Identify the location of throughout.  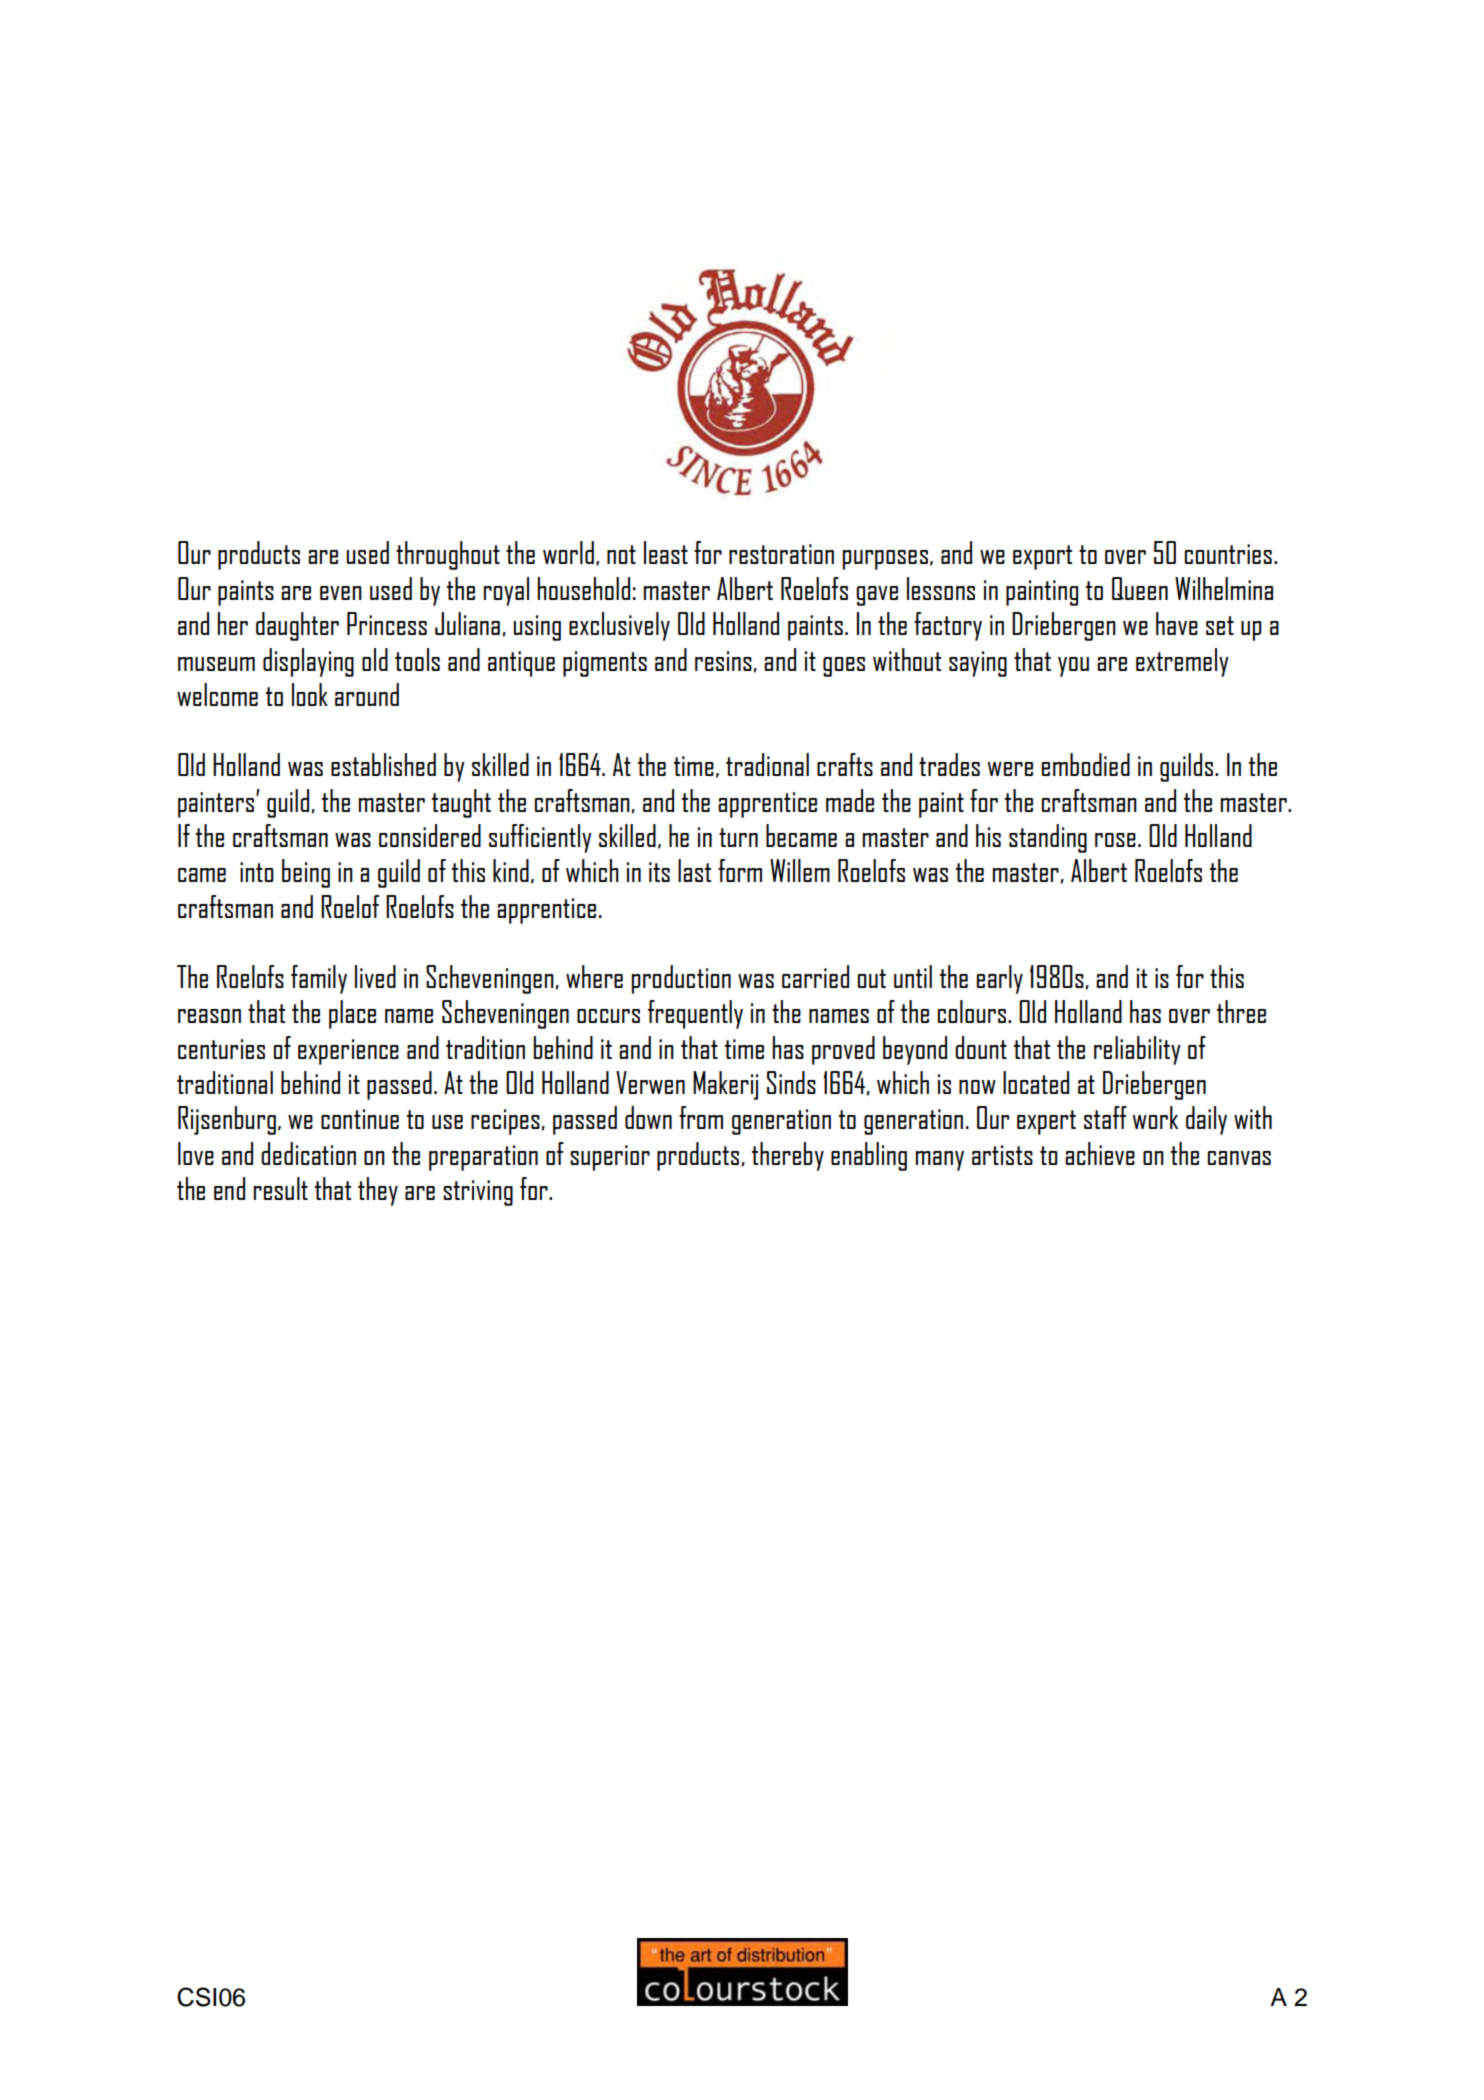
(448, 555).
